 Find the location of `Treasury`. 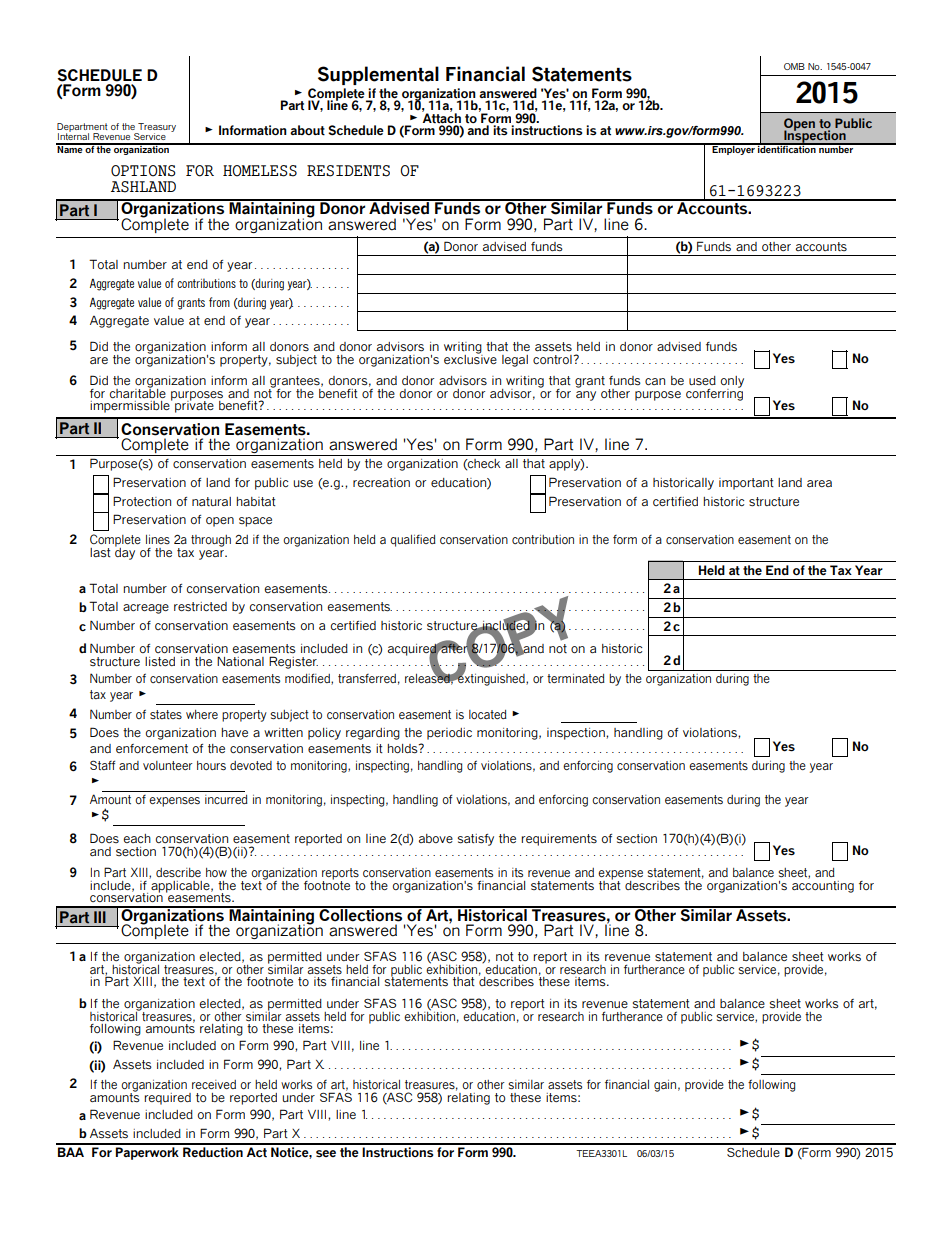

Treasury is located at coordinates (156, 129).
